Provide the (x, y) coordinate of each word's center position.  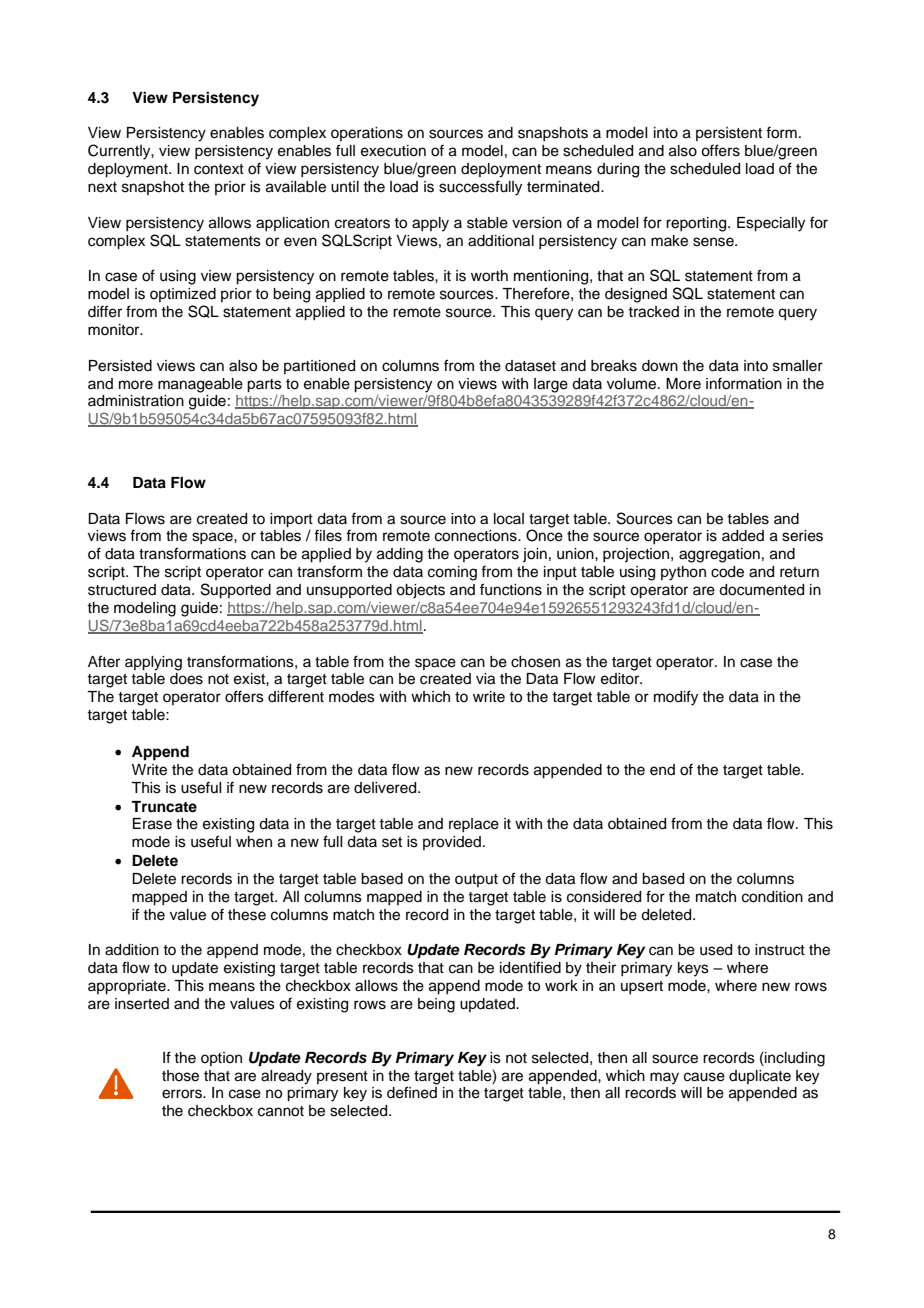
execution (393, 151)
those (180, 1076)
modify (676, 698)
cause (704, 1077)
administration (136, 401)
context (219, 169)
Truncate (164, 807)
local (509, 519)
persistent (729, 134)
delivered (386, 788)
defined (412, 1092)
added (743, 536)
